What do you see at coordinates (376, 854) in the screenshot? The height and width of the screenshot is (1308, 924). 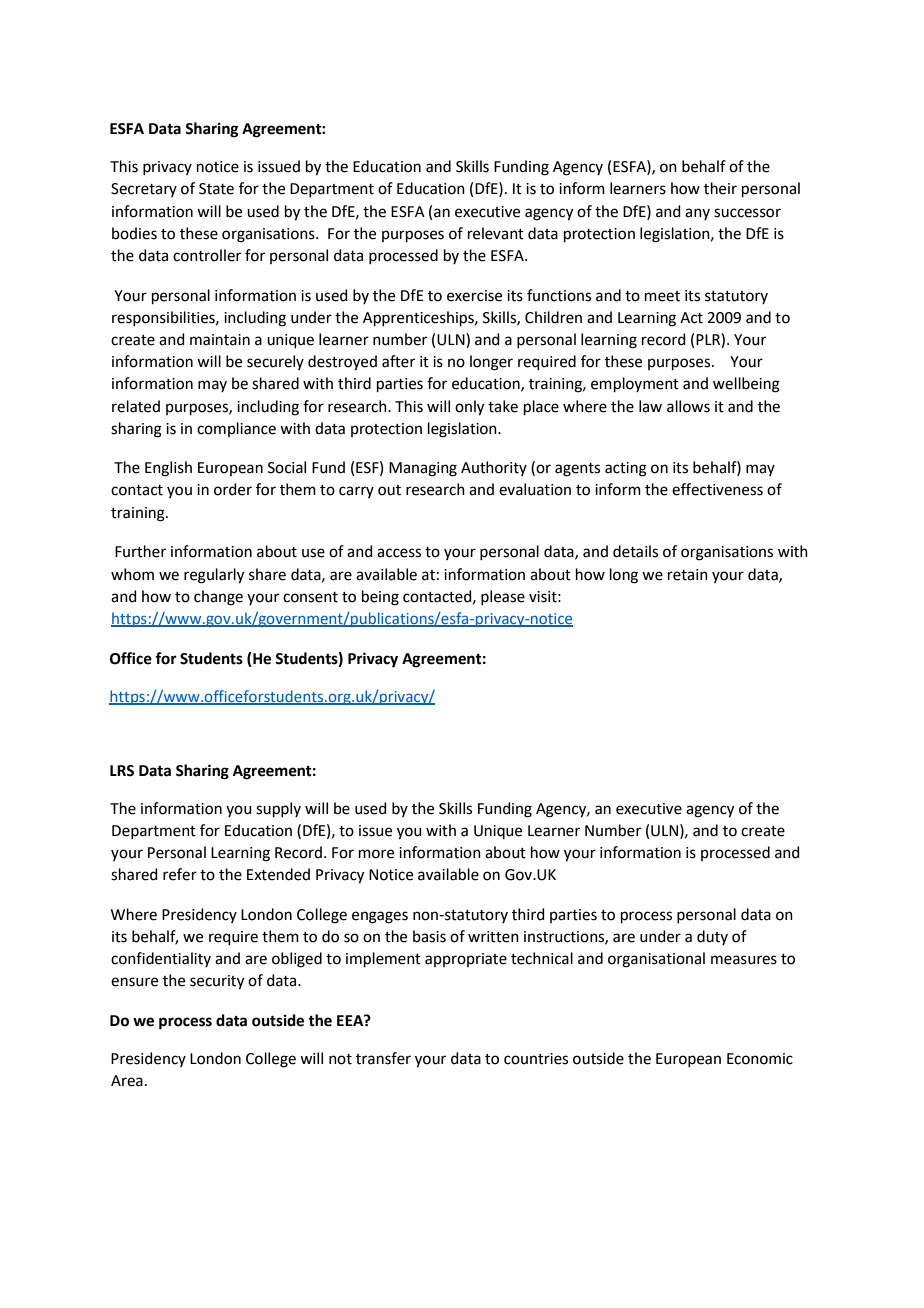 I see `more` at bounding box center [376, 854].
